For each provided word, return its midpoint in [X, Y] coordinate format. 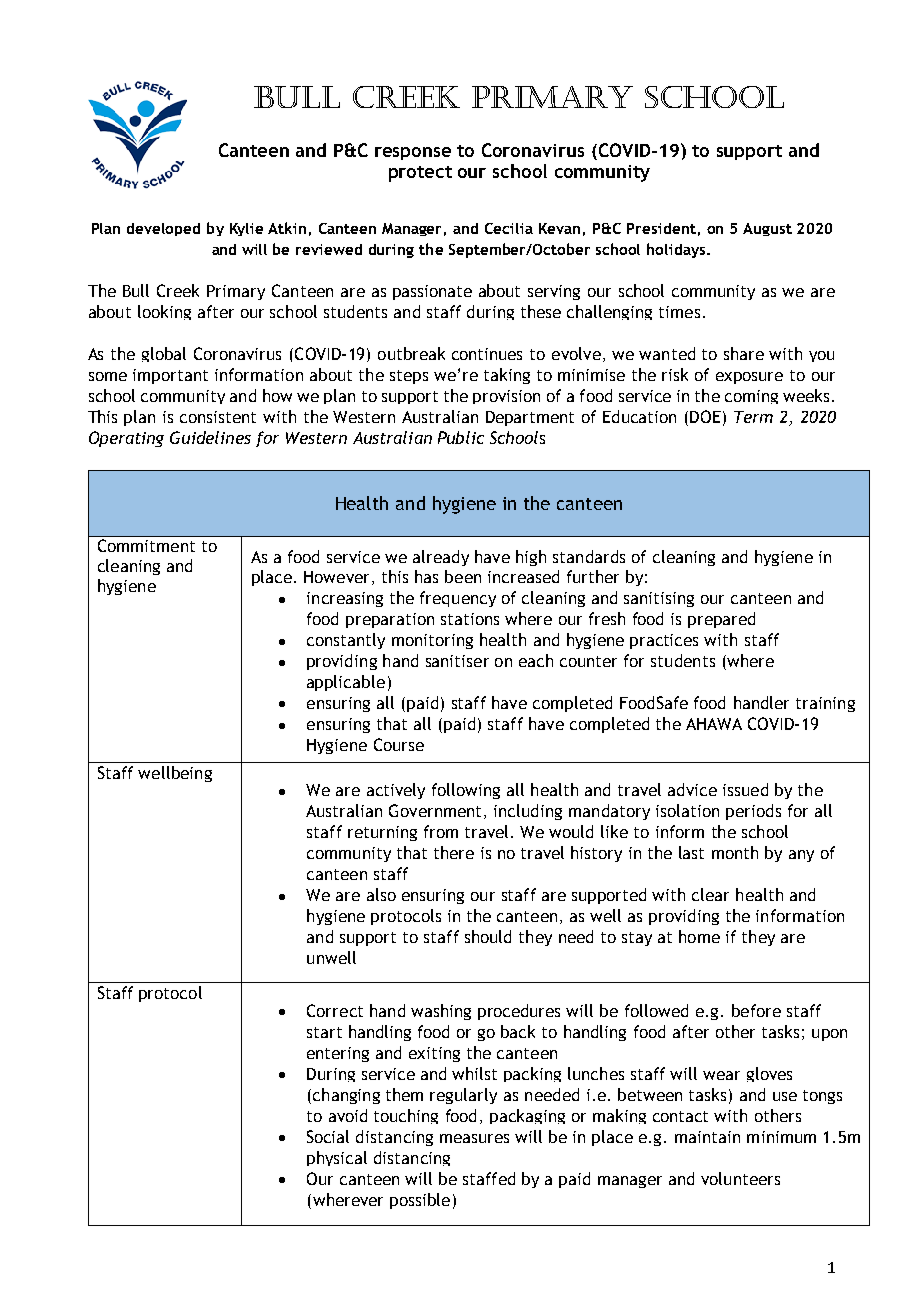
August [767, 229]
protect [420, 174]
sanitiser [457, 661]
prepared [721, 620]
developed [163, 229]
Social [328, 1136]
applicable [346, 683]
